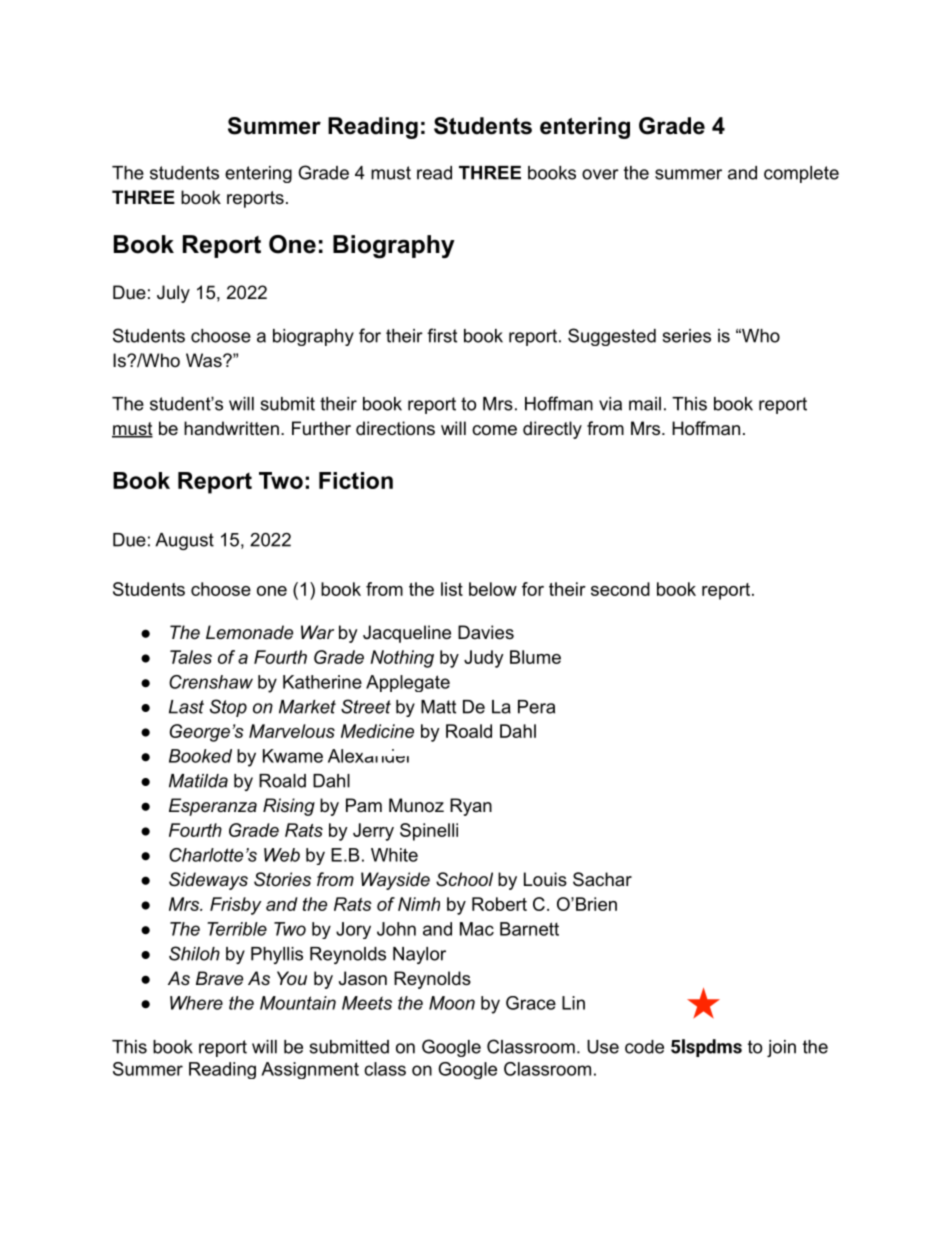  What do you see at coordinates (310, 1070) in the screenshot?
I see `Assignment` at bounding box center [310, 1070].
